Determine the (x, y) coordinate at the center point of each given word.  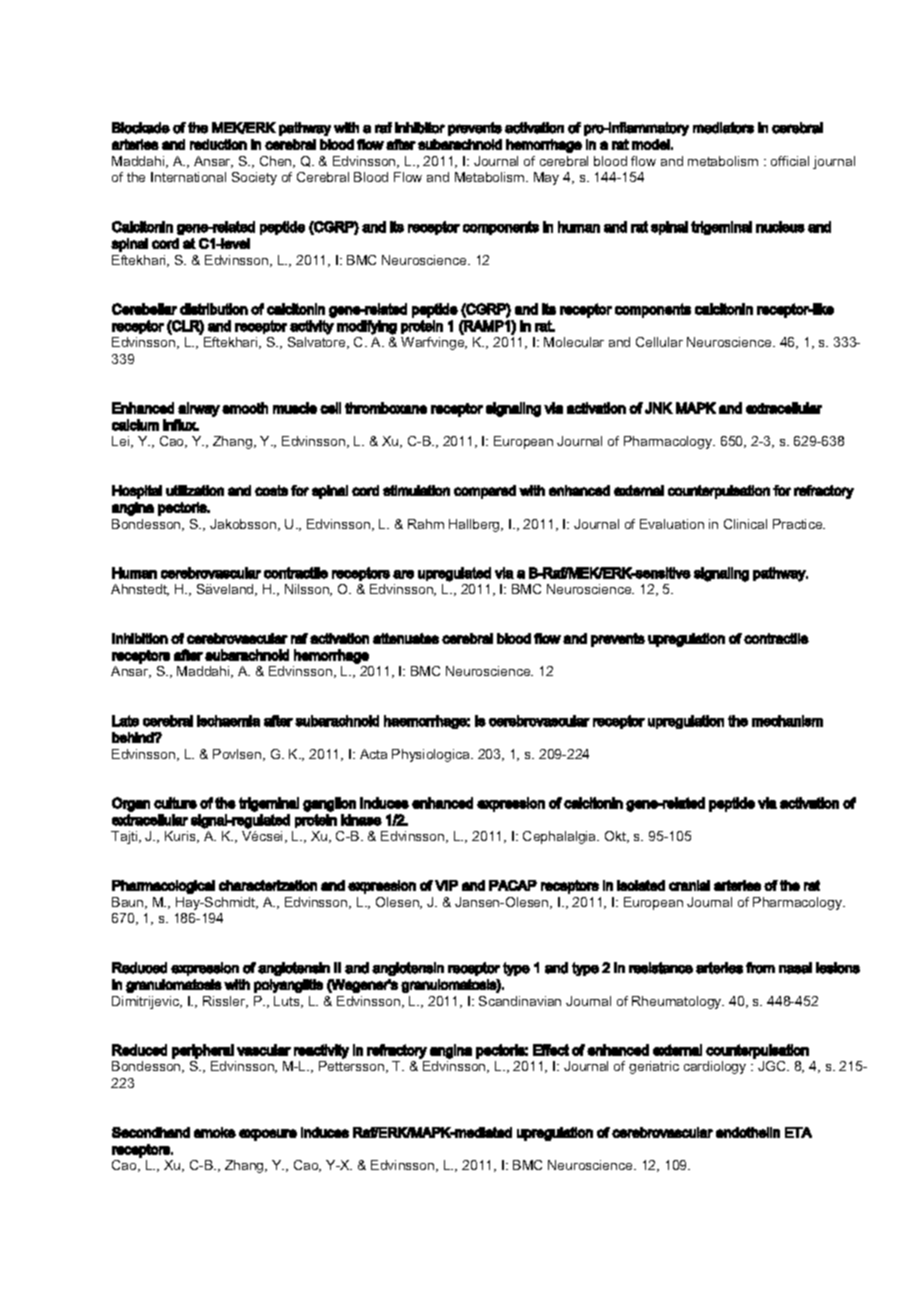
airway (199, 409)
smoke (215, 1132)
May (546, 178)
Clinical (745, 524)
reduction (218, 144)
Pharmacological (163, 887)
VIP (446, 885)
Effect (551, 1050)
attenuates (406, 638)
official (790, 161)
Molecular (574, 342)
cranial (689, 885)
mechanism (787, 721)
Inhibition (140, 638)
